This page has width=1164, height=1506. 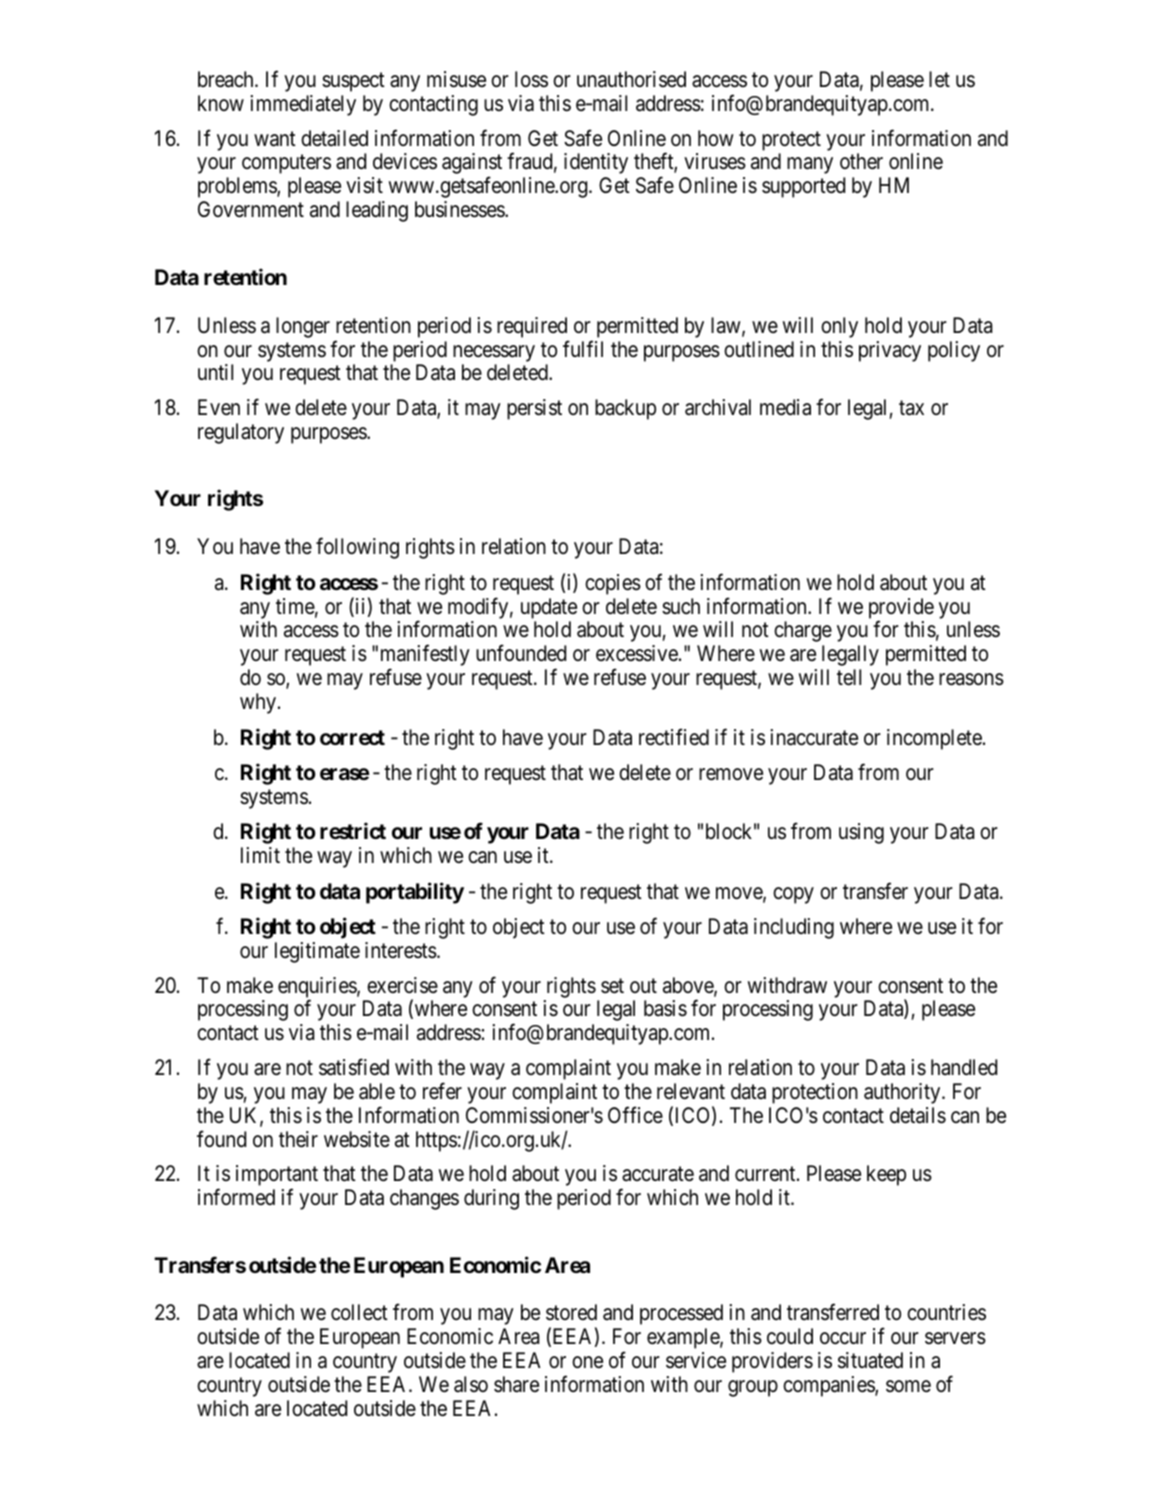 What do you see at coordinates (674, 737) in the page?
I see `rectified` at bounding box center [674, 737].
